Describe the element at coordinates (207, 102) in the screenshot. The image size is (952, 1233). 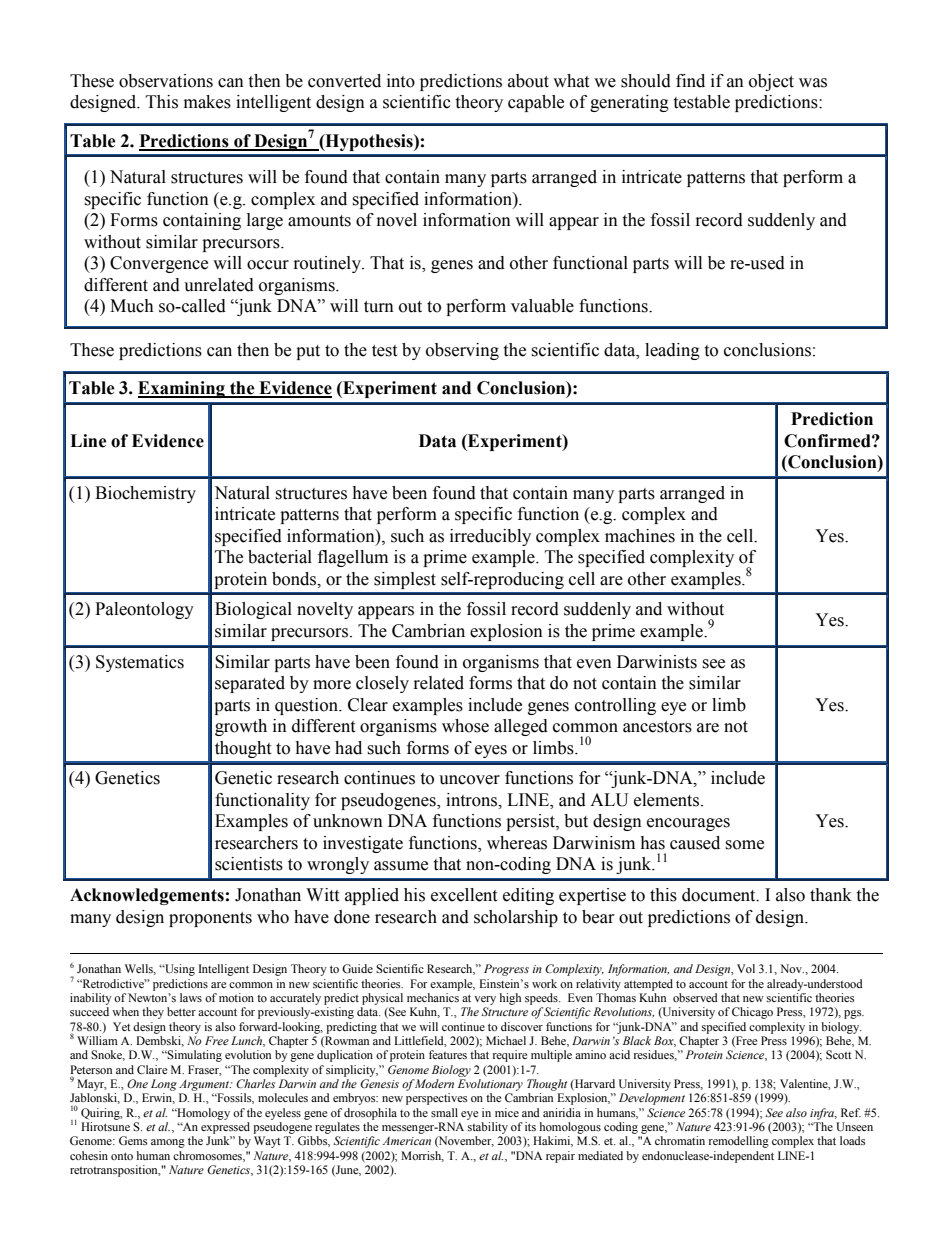
I see `makes` at that location.
